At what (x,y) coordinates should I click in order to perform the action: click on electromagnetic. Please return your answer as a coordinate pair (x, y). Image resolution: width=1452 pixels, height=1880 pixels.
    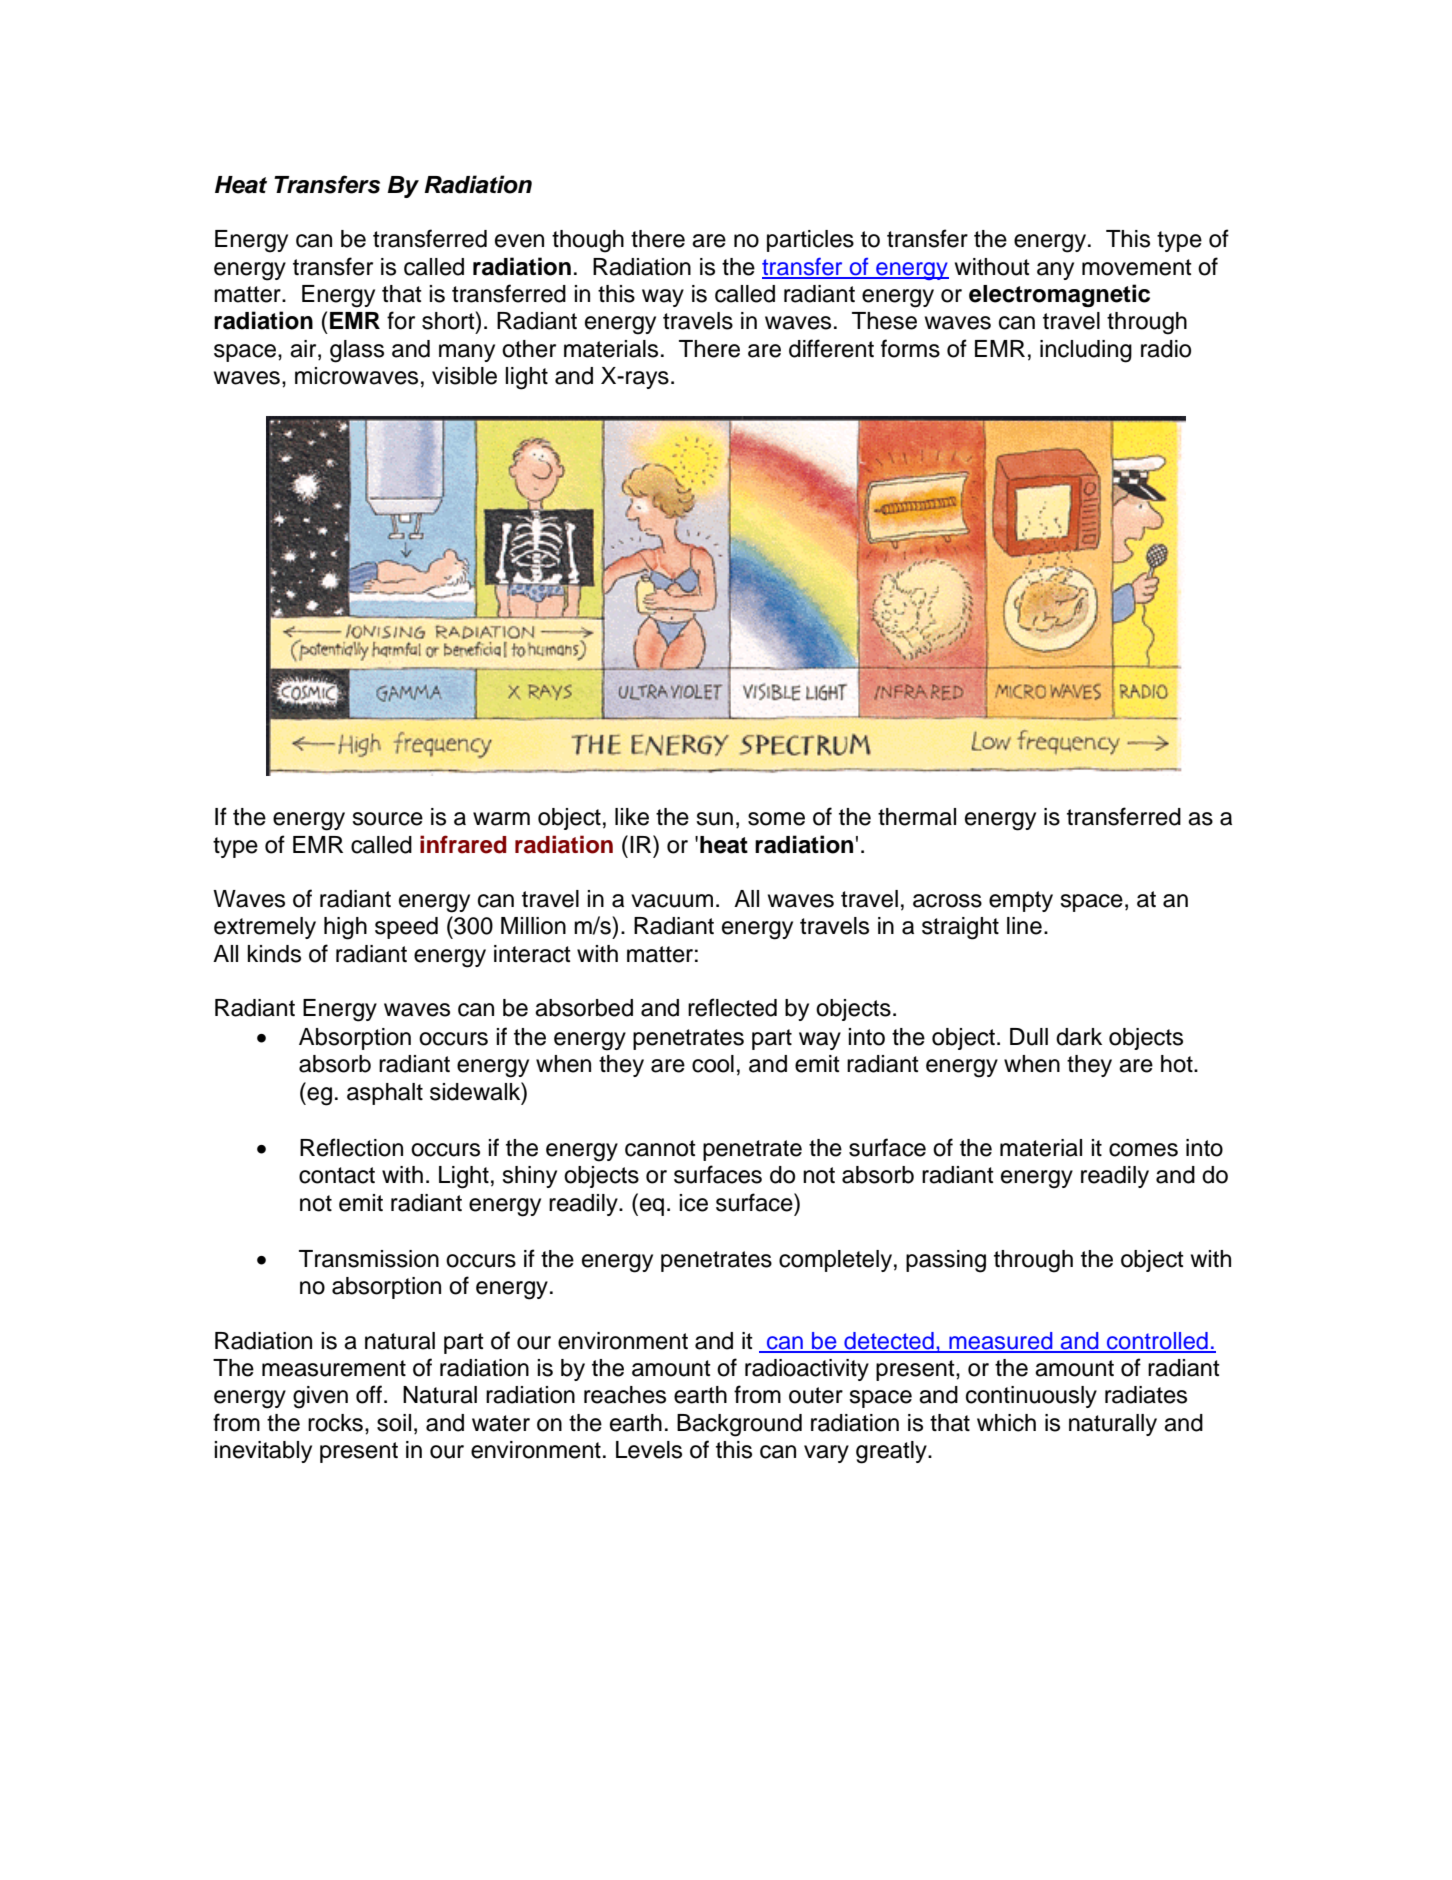
    Looking at the image, I should click on (1059, 295).
